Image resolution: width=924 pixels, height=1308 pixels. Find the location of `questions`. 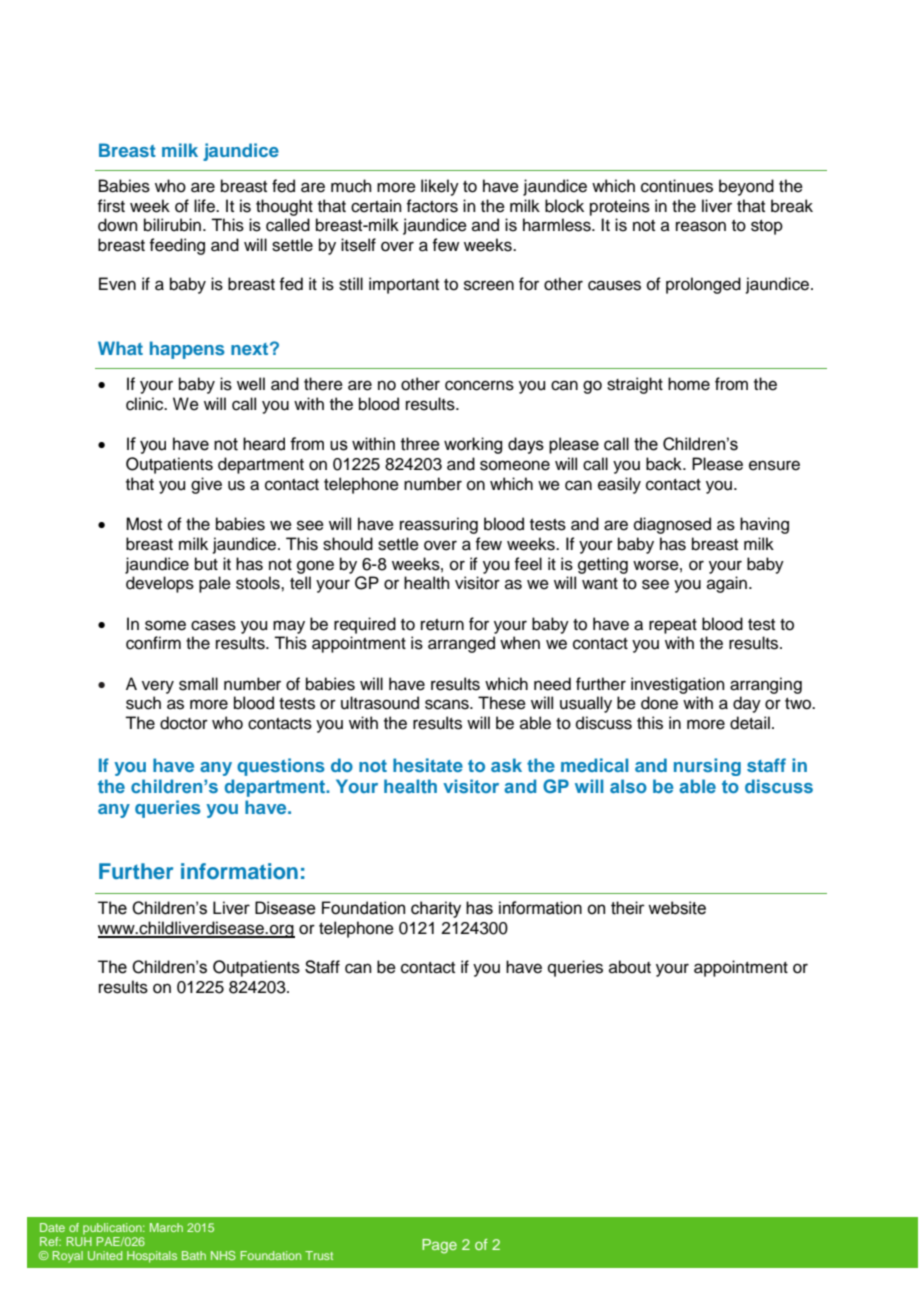

questions is located at coordinates (281, 767).
